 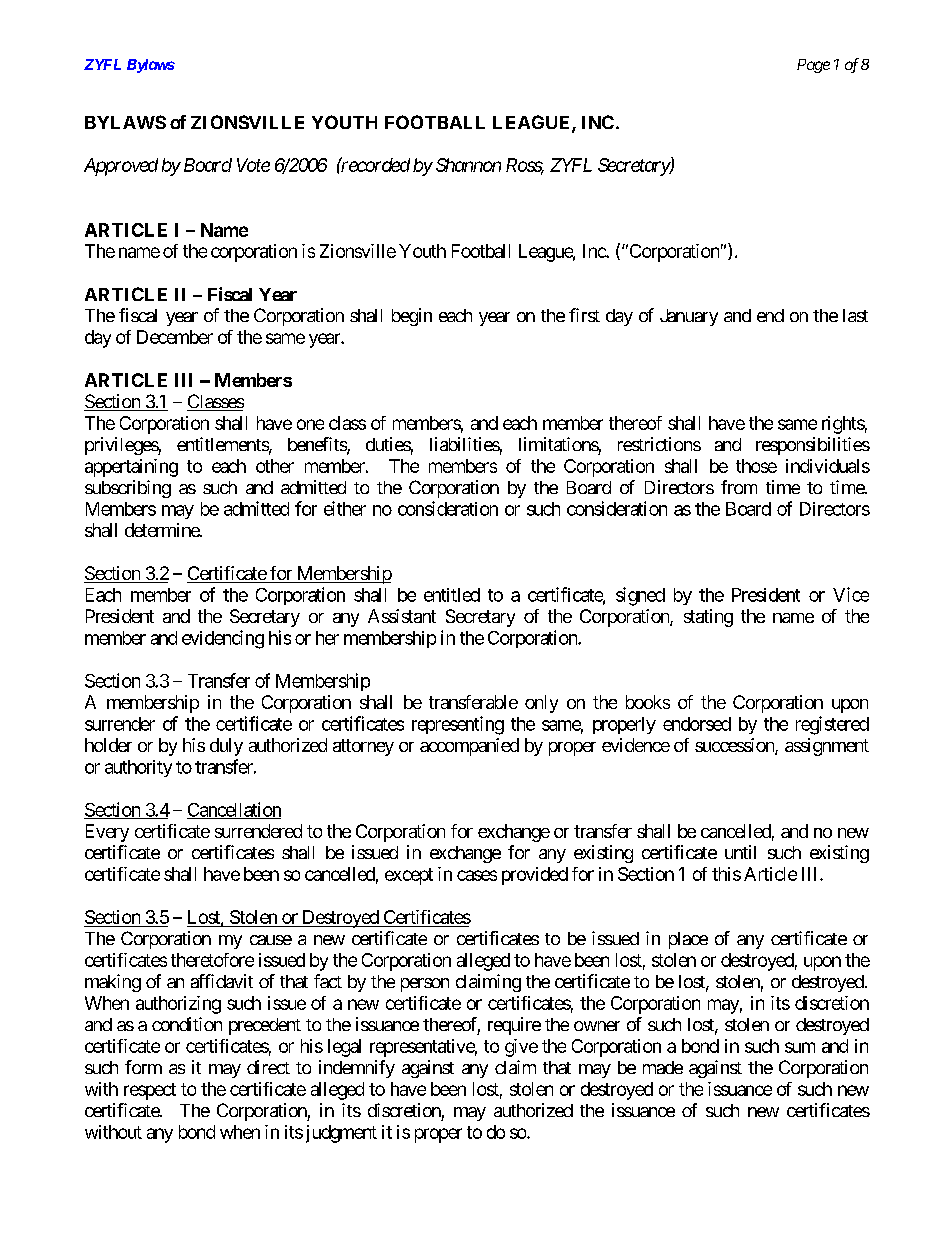 What do you see at coordinates (253, 165) in the screenshot?
I see `Vote` at bounding box center [253, 165].
